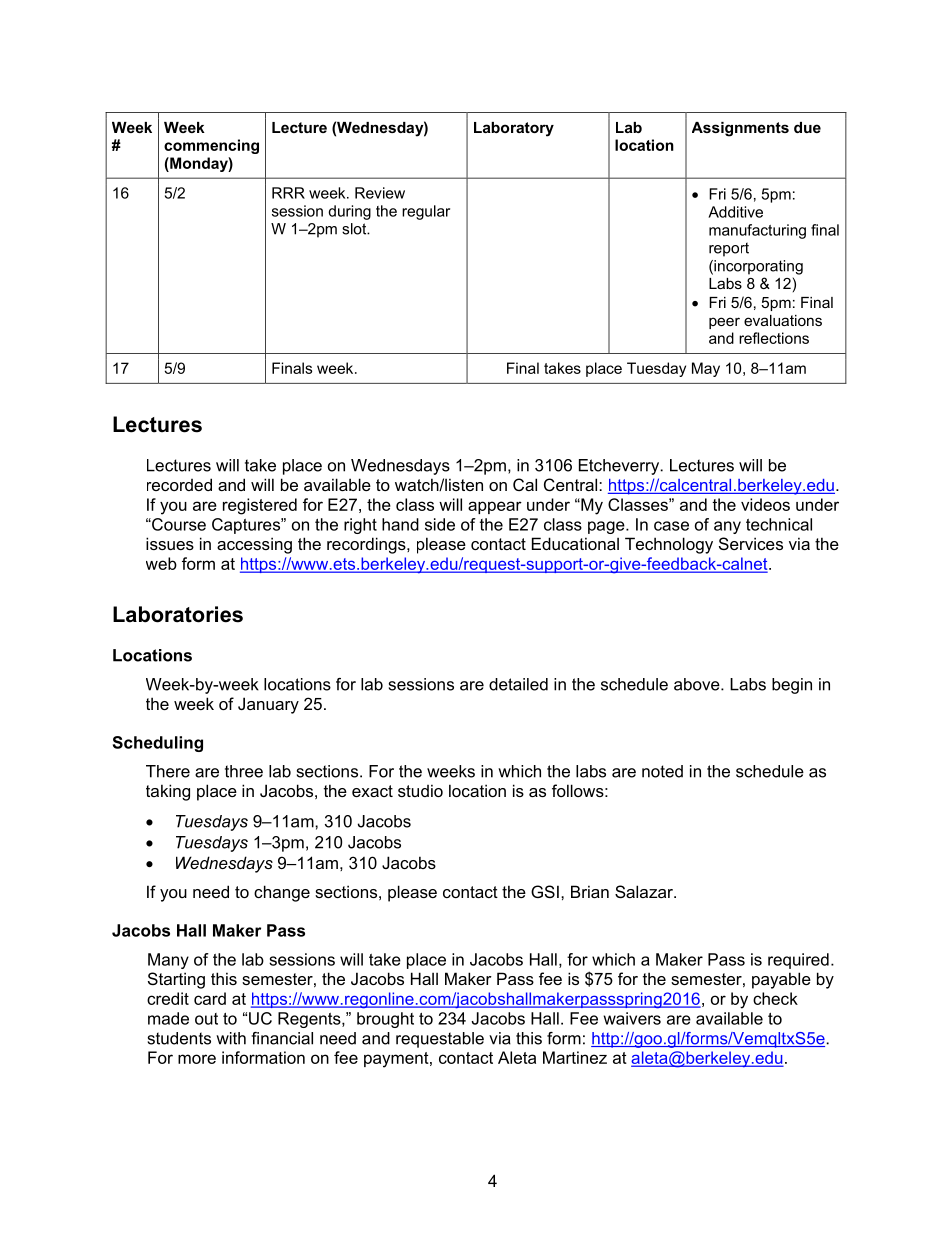 Image resolution: width=952 pixels, height=1233 pixels. Describe the element at coordinates (740, 129) in the screenshot. I see `Assignments` at that location.
